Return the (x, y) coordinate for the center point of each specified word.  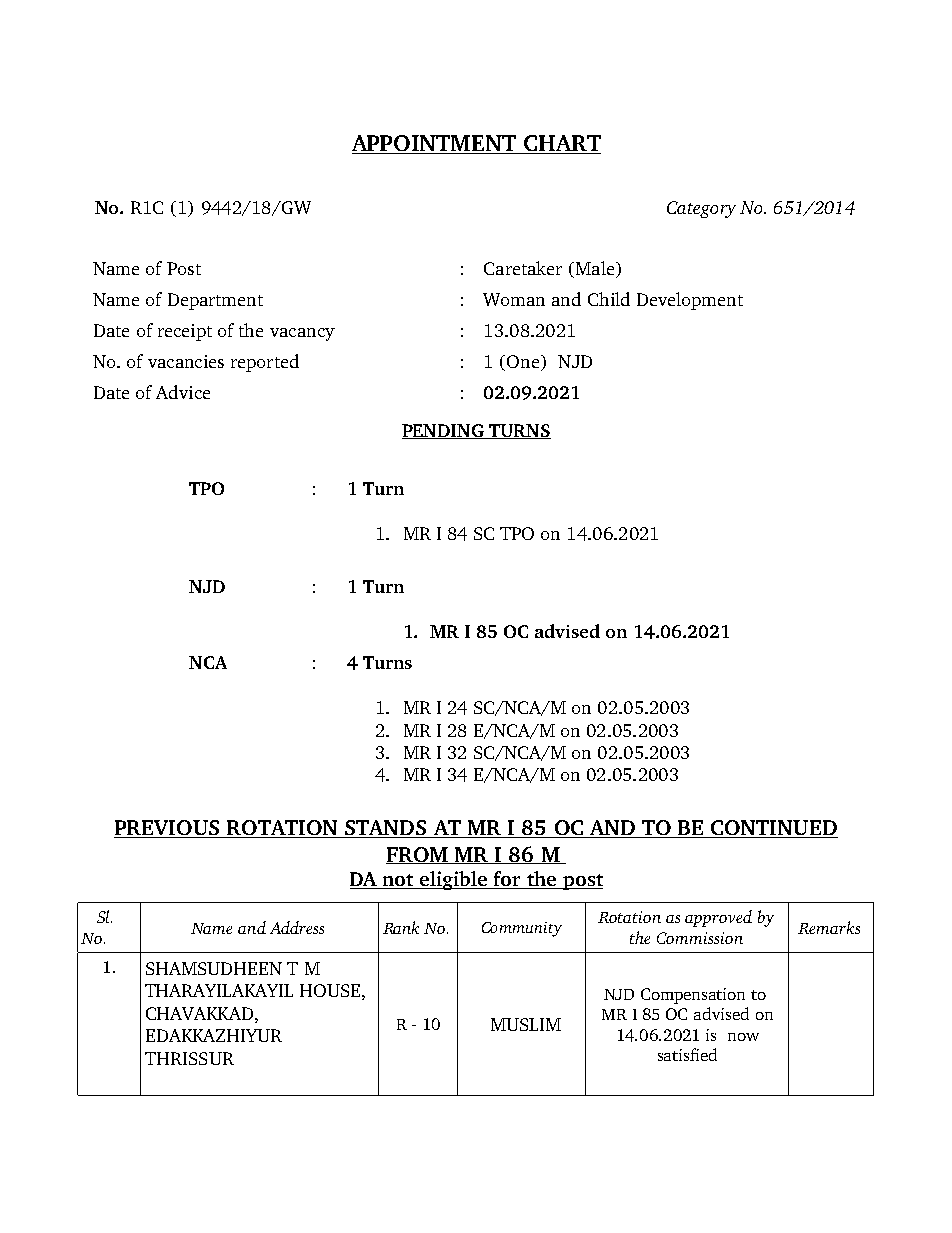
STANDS (386, 829)
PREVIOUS (168, 829)
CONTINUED (773, 829)
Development (690, 301)
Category (701, 209)
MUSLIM (526, 1024)
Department (215, 301)
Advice (183, 392)
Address (297, 927)
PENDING (444, 431)
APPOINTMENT (435, 144)
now (743, 1037)
